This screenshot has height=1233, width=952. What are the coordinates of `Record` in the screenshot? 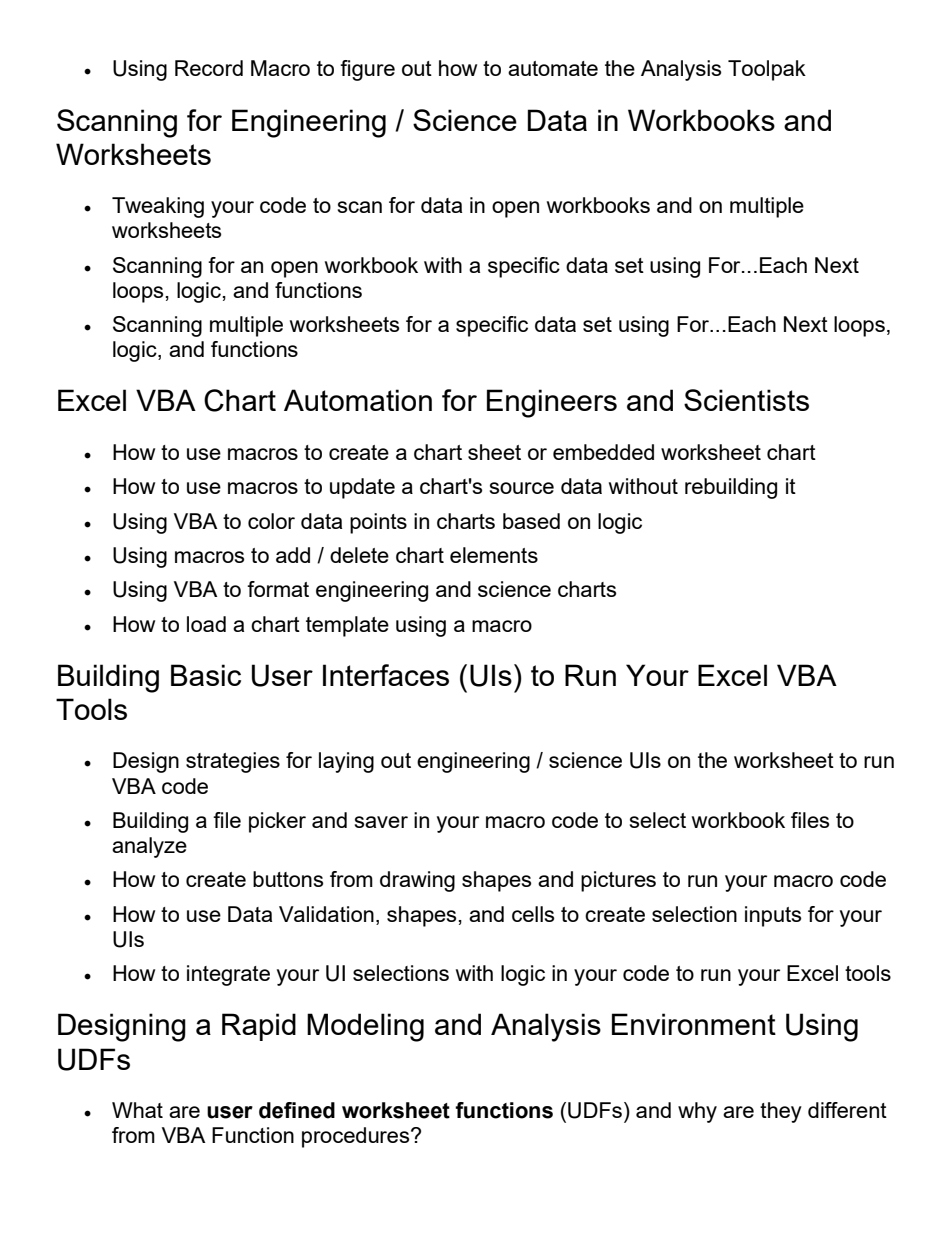 It's located at (209, 68).
